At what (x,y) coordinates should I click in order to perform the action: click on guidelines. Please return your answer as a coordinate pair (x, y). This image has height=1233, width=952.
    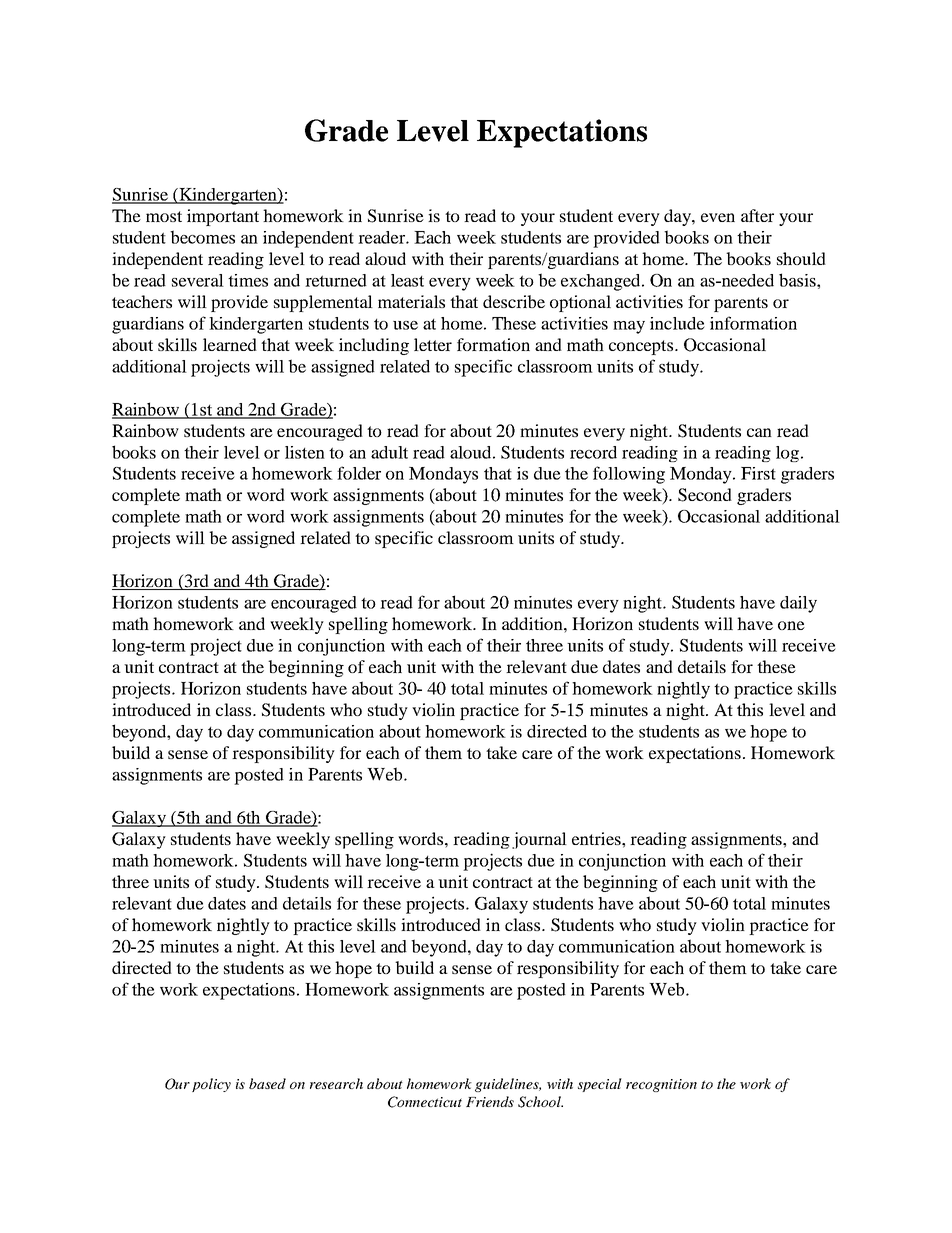
    Looking at the image, I should click on (508, 1085).
